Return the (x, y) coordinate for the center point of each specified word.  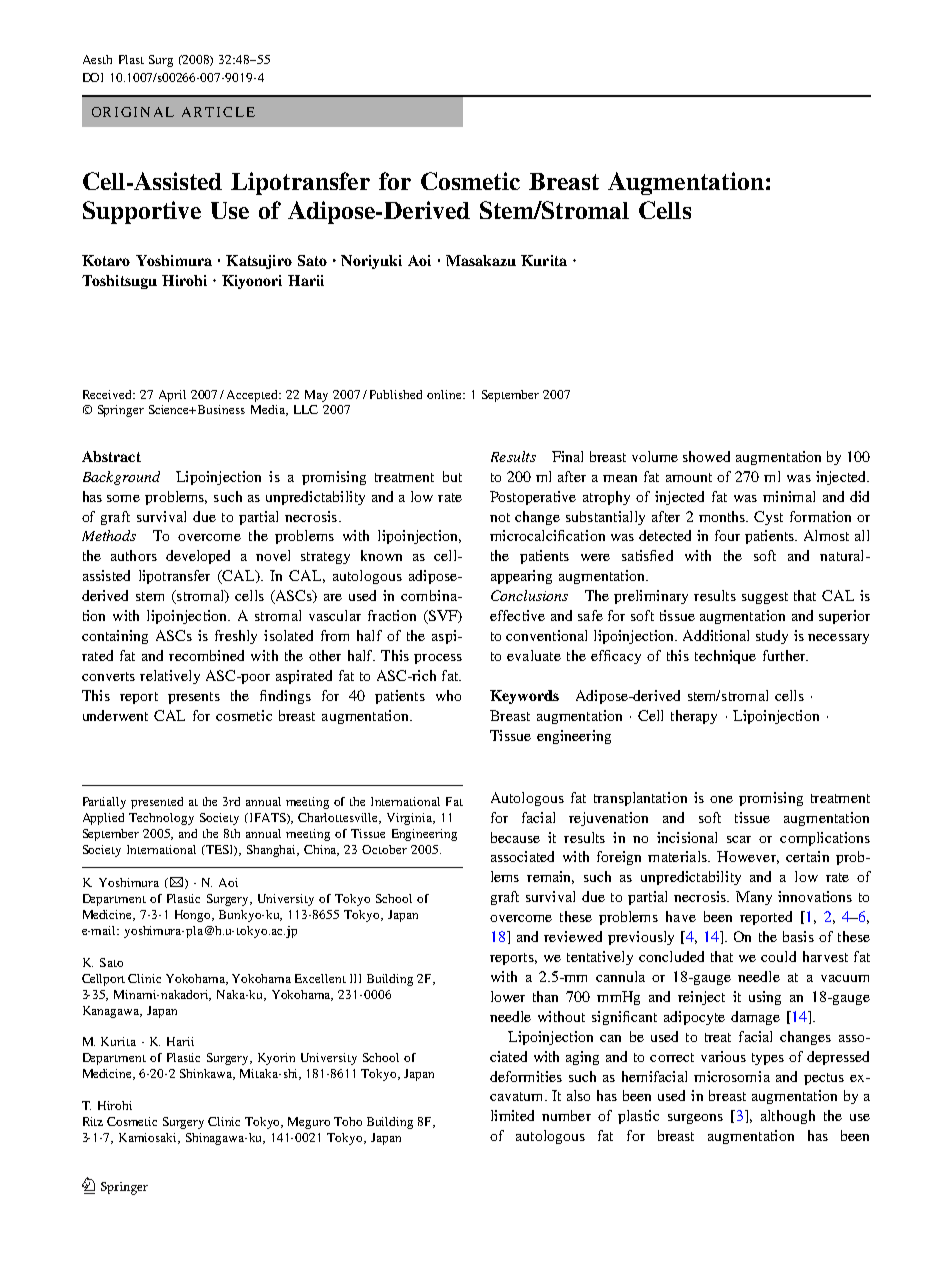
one (721, 799)
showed (706, 456)
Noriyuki (371, 262)
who (448, 695)
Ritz (93, 1121)
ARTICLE (218, 112)
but (452, 476)
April (172, 396)
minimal (789, 496)
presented (157, 803)
